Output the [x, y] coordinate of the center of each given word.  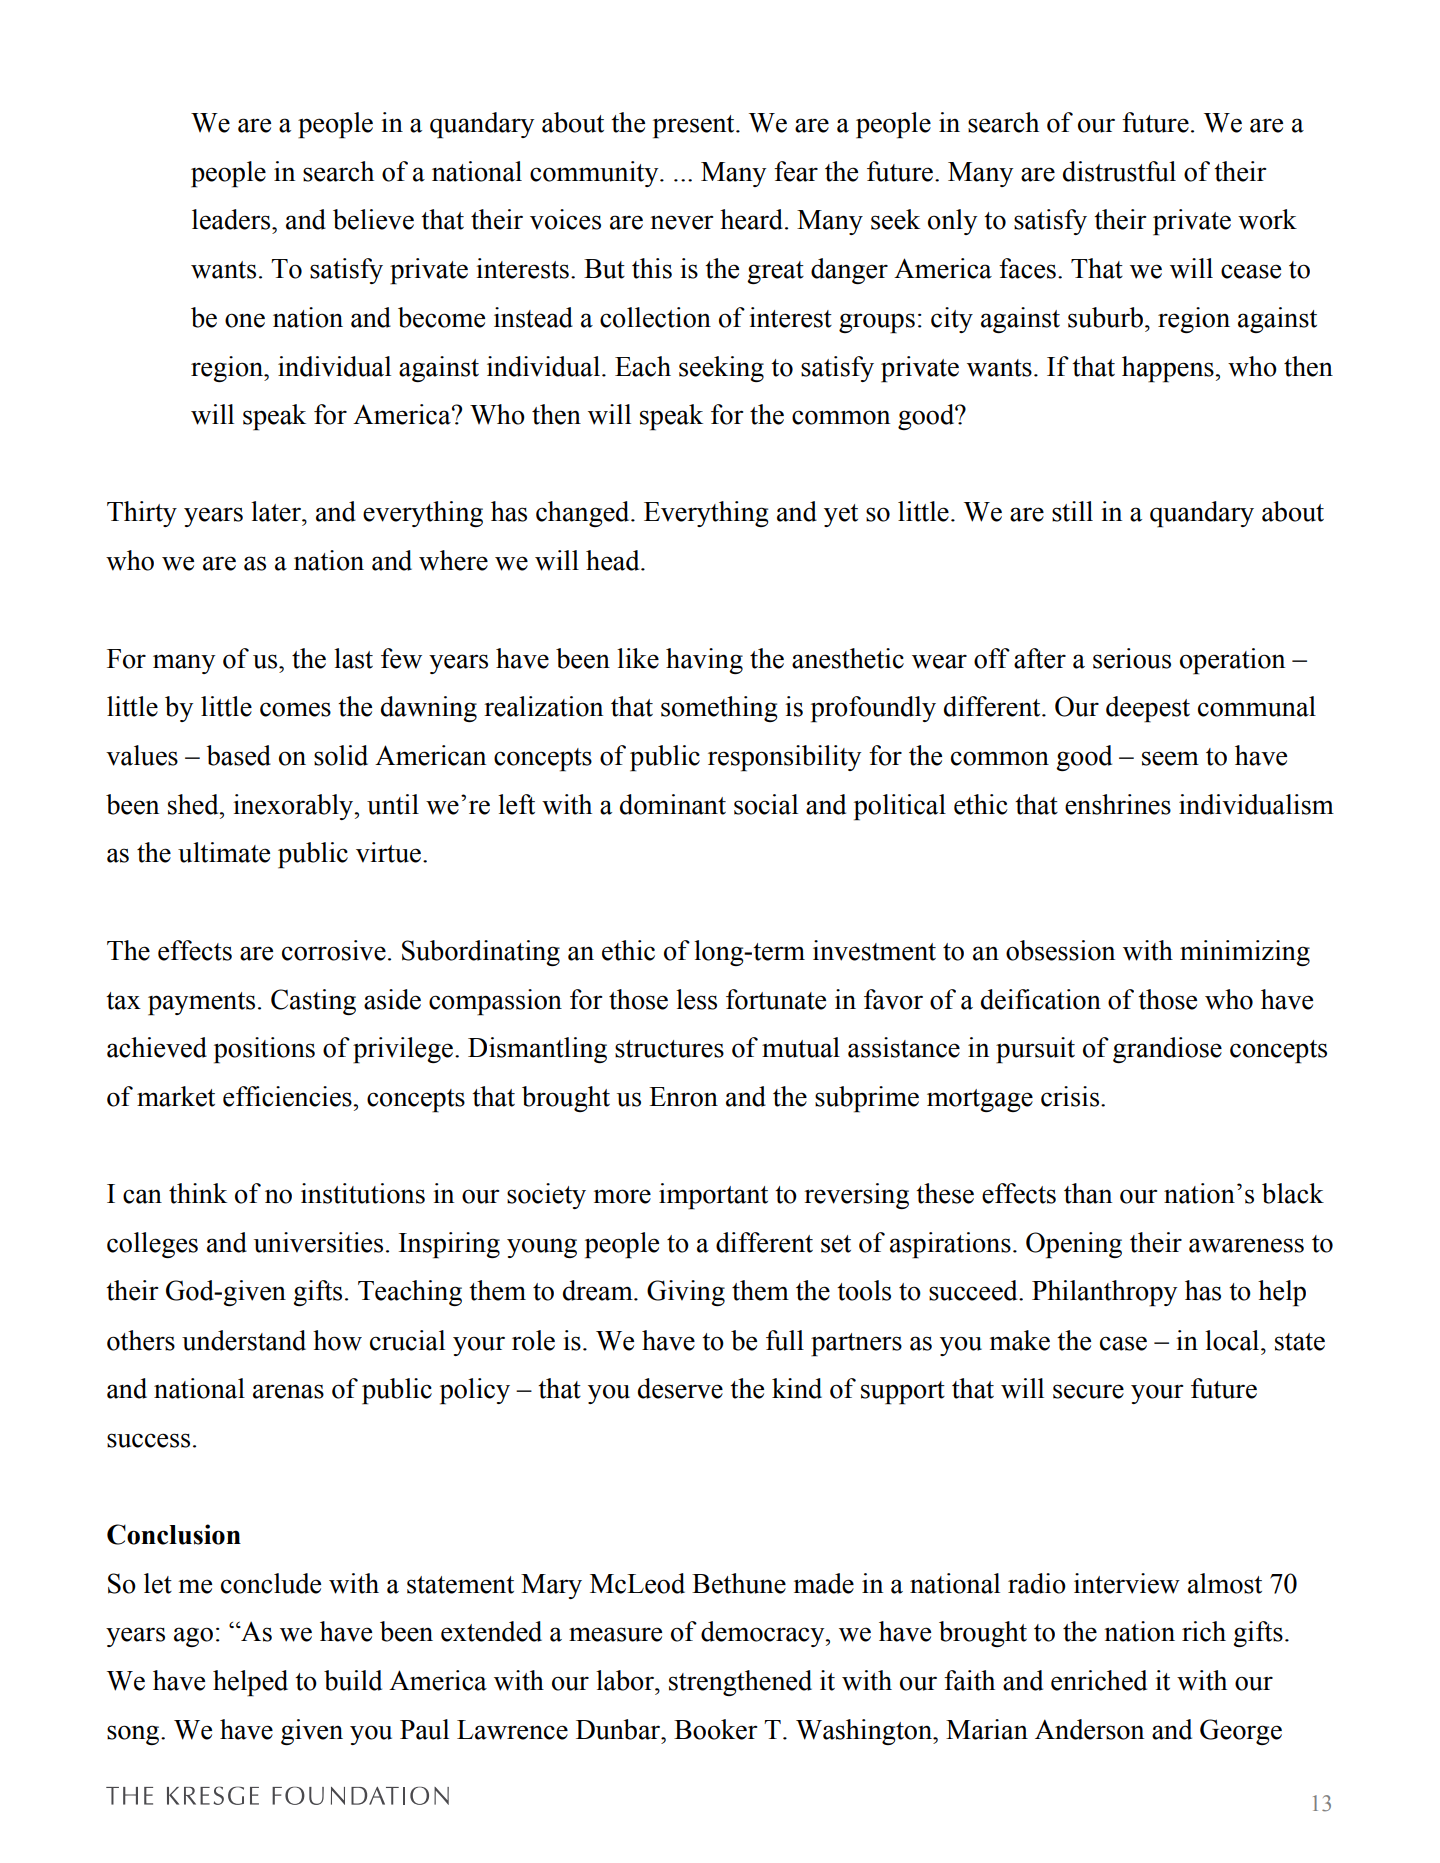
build [353, 1680]
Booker [715, 1729]
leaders [232, 219]
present [695, 127]
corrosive [334, 950]
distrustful [1119, 171]
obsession [1060, 950]
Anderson [1089, 1729]
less [696, 999]
